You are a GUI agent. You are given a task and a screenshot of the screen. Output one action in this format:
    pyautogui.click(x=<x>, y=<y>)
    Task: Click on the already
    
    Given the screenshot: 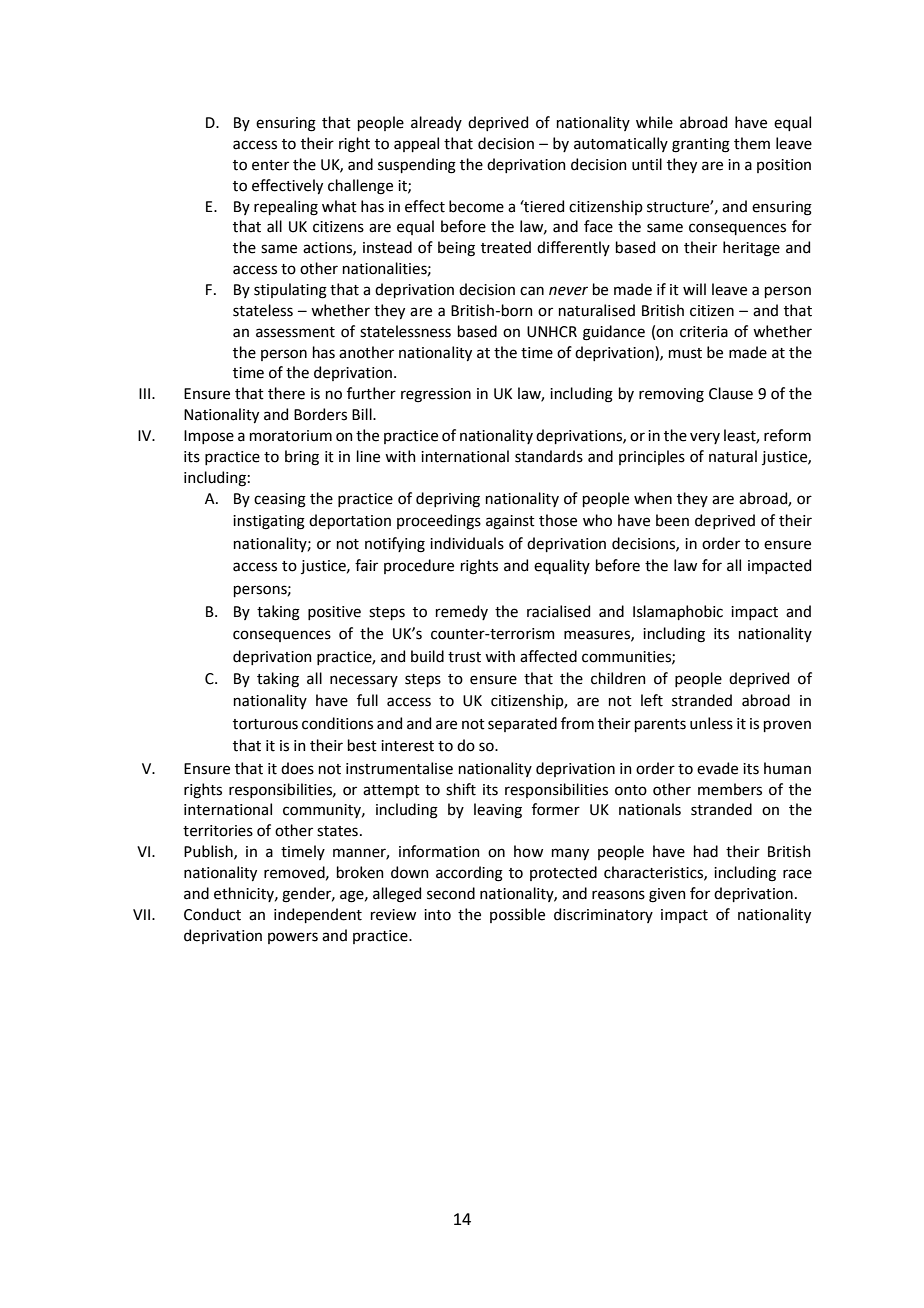 What is the action you would take?
    pyautogui.click(x=436, y=123)
